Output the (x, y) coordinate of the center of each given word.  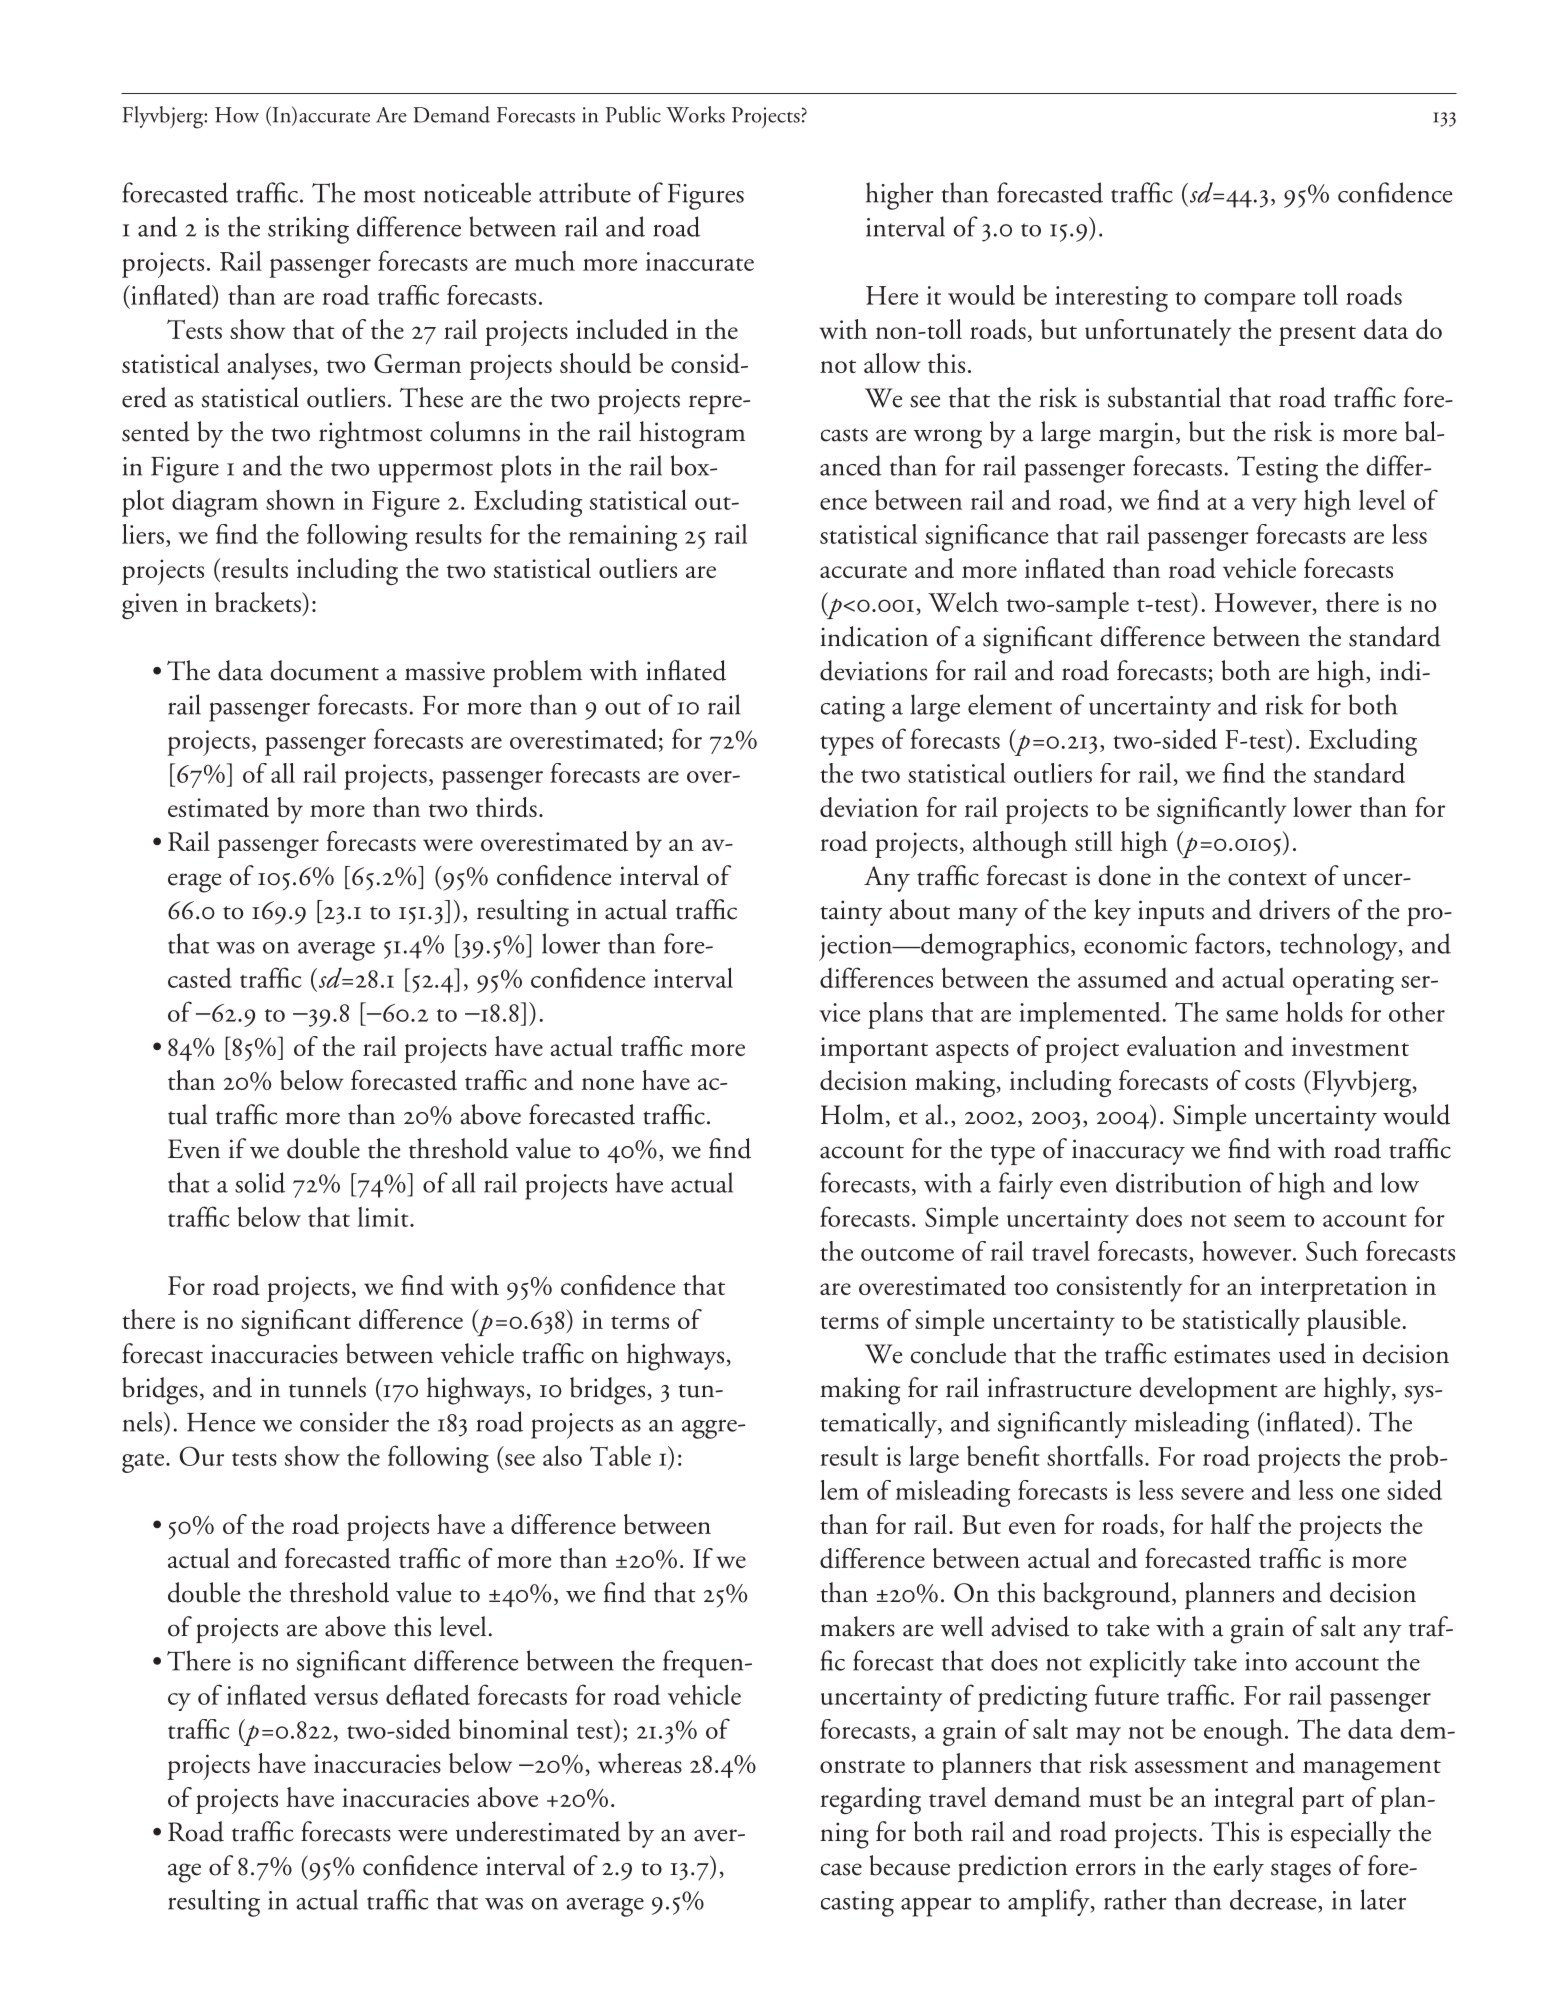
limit (384, 1217)
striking (308, 230)
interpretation (1333, 1289)
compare (1249, 302)
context (1267, 879)
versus (346, 1699)
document (324, 670)
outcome (907, 1254)
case (841, 1869)
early (1239, 1868)
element (1010, 704)
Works (695, 114)
